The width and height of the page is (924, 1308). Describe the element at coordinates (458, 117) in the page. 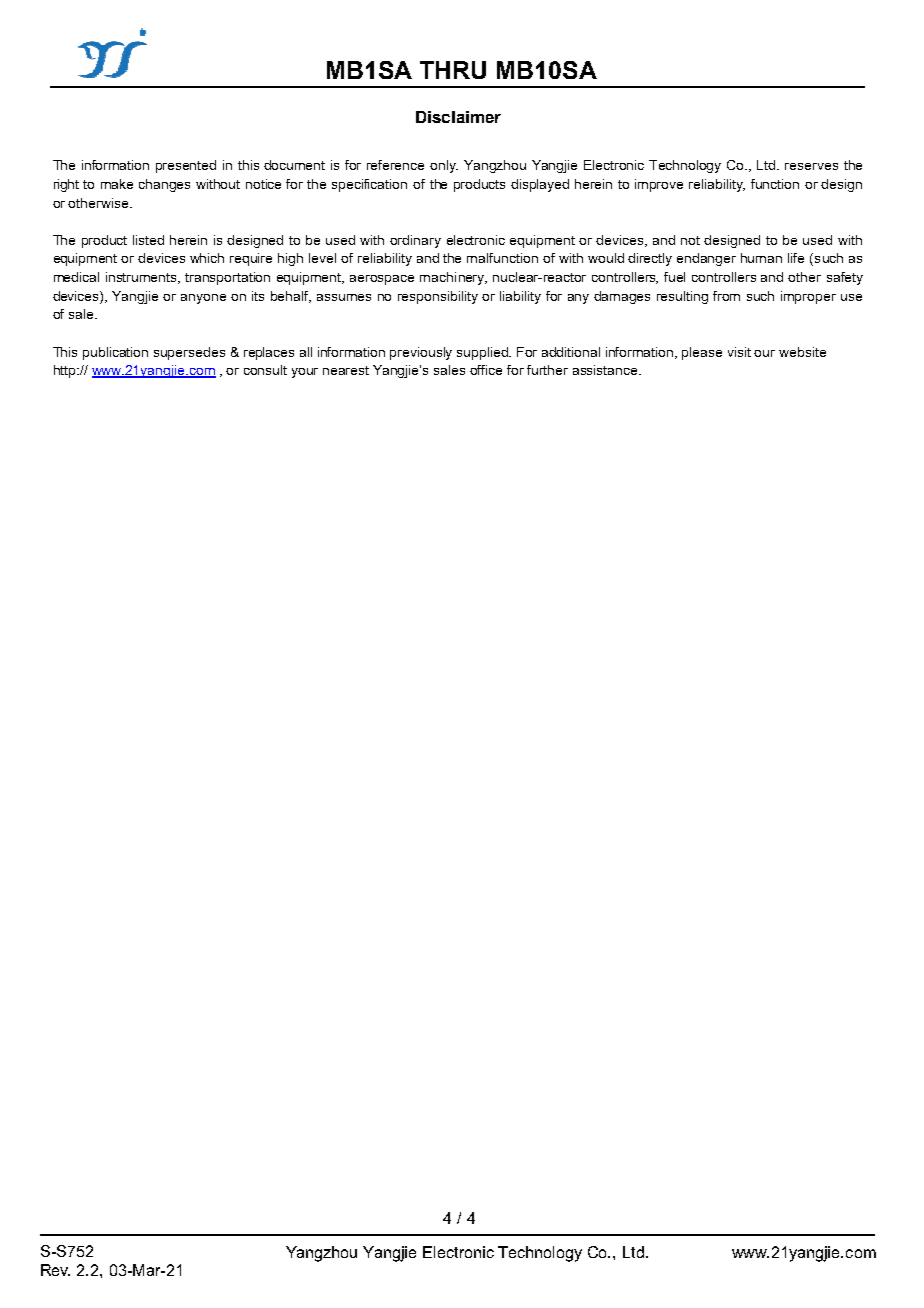

I see `Disclaimer` at that location.
